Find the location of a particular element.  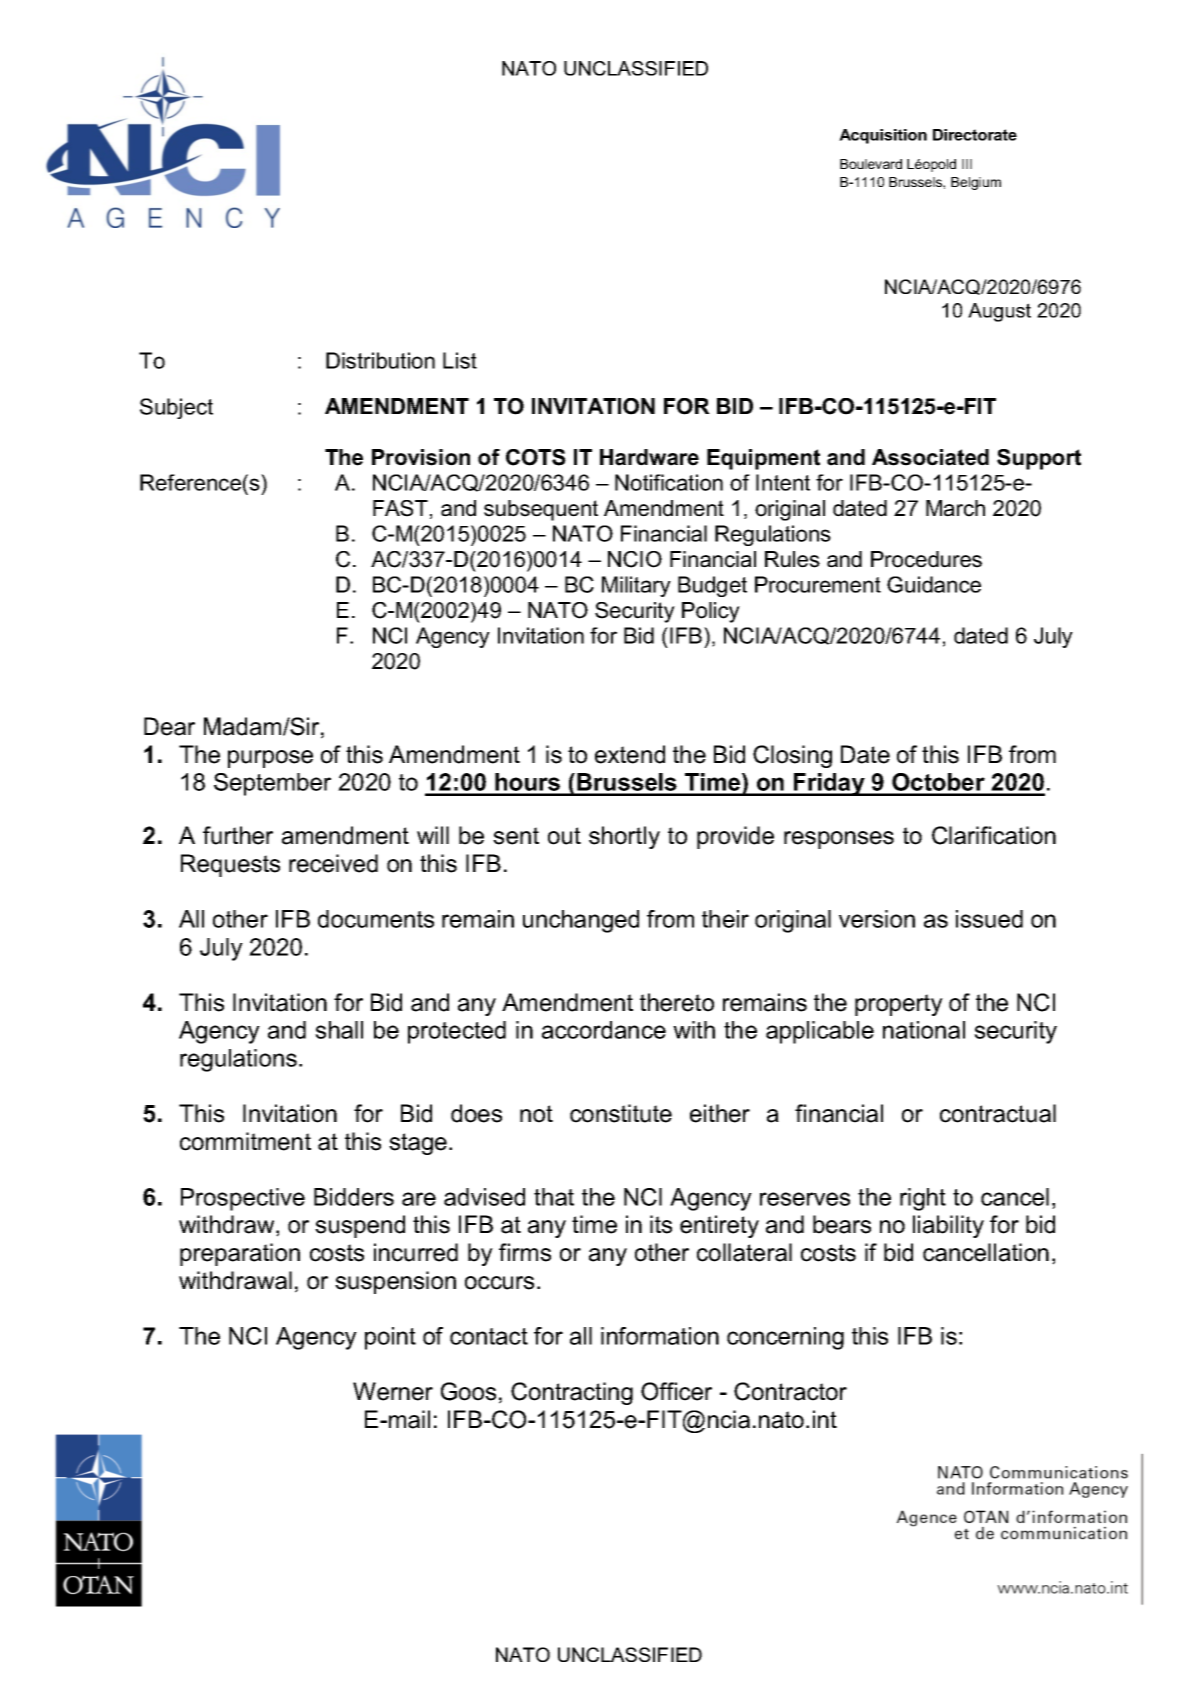

Boulevard is located at coordinates (871, 164).
